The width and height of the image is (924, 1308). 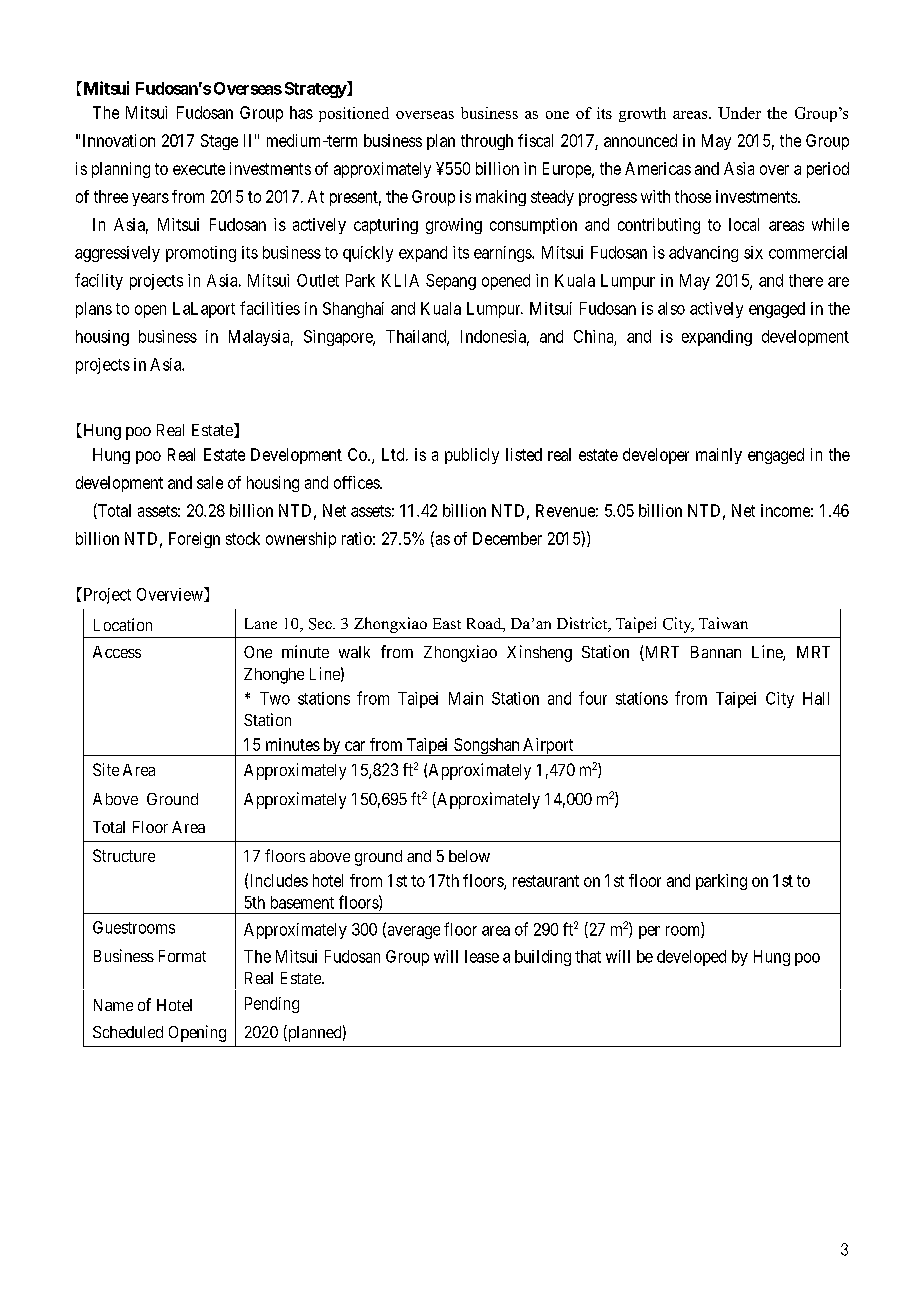 What do you see at coordinates (113, 1005) in the image?
I see `Name` at bounding box center [113, 1005].
